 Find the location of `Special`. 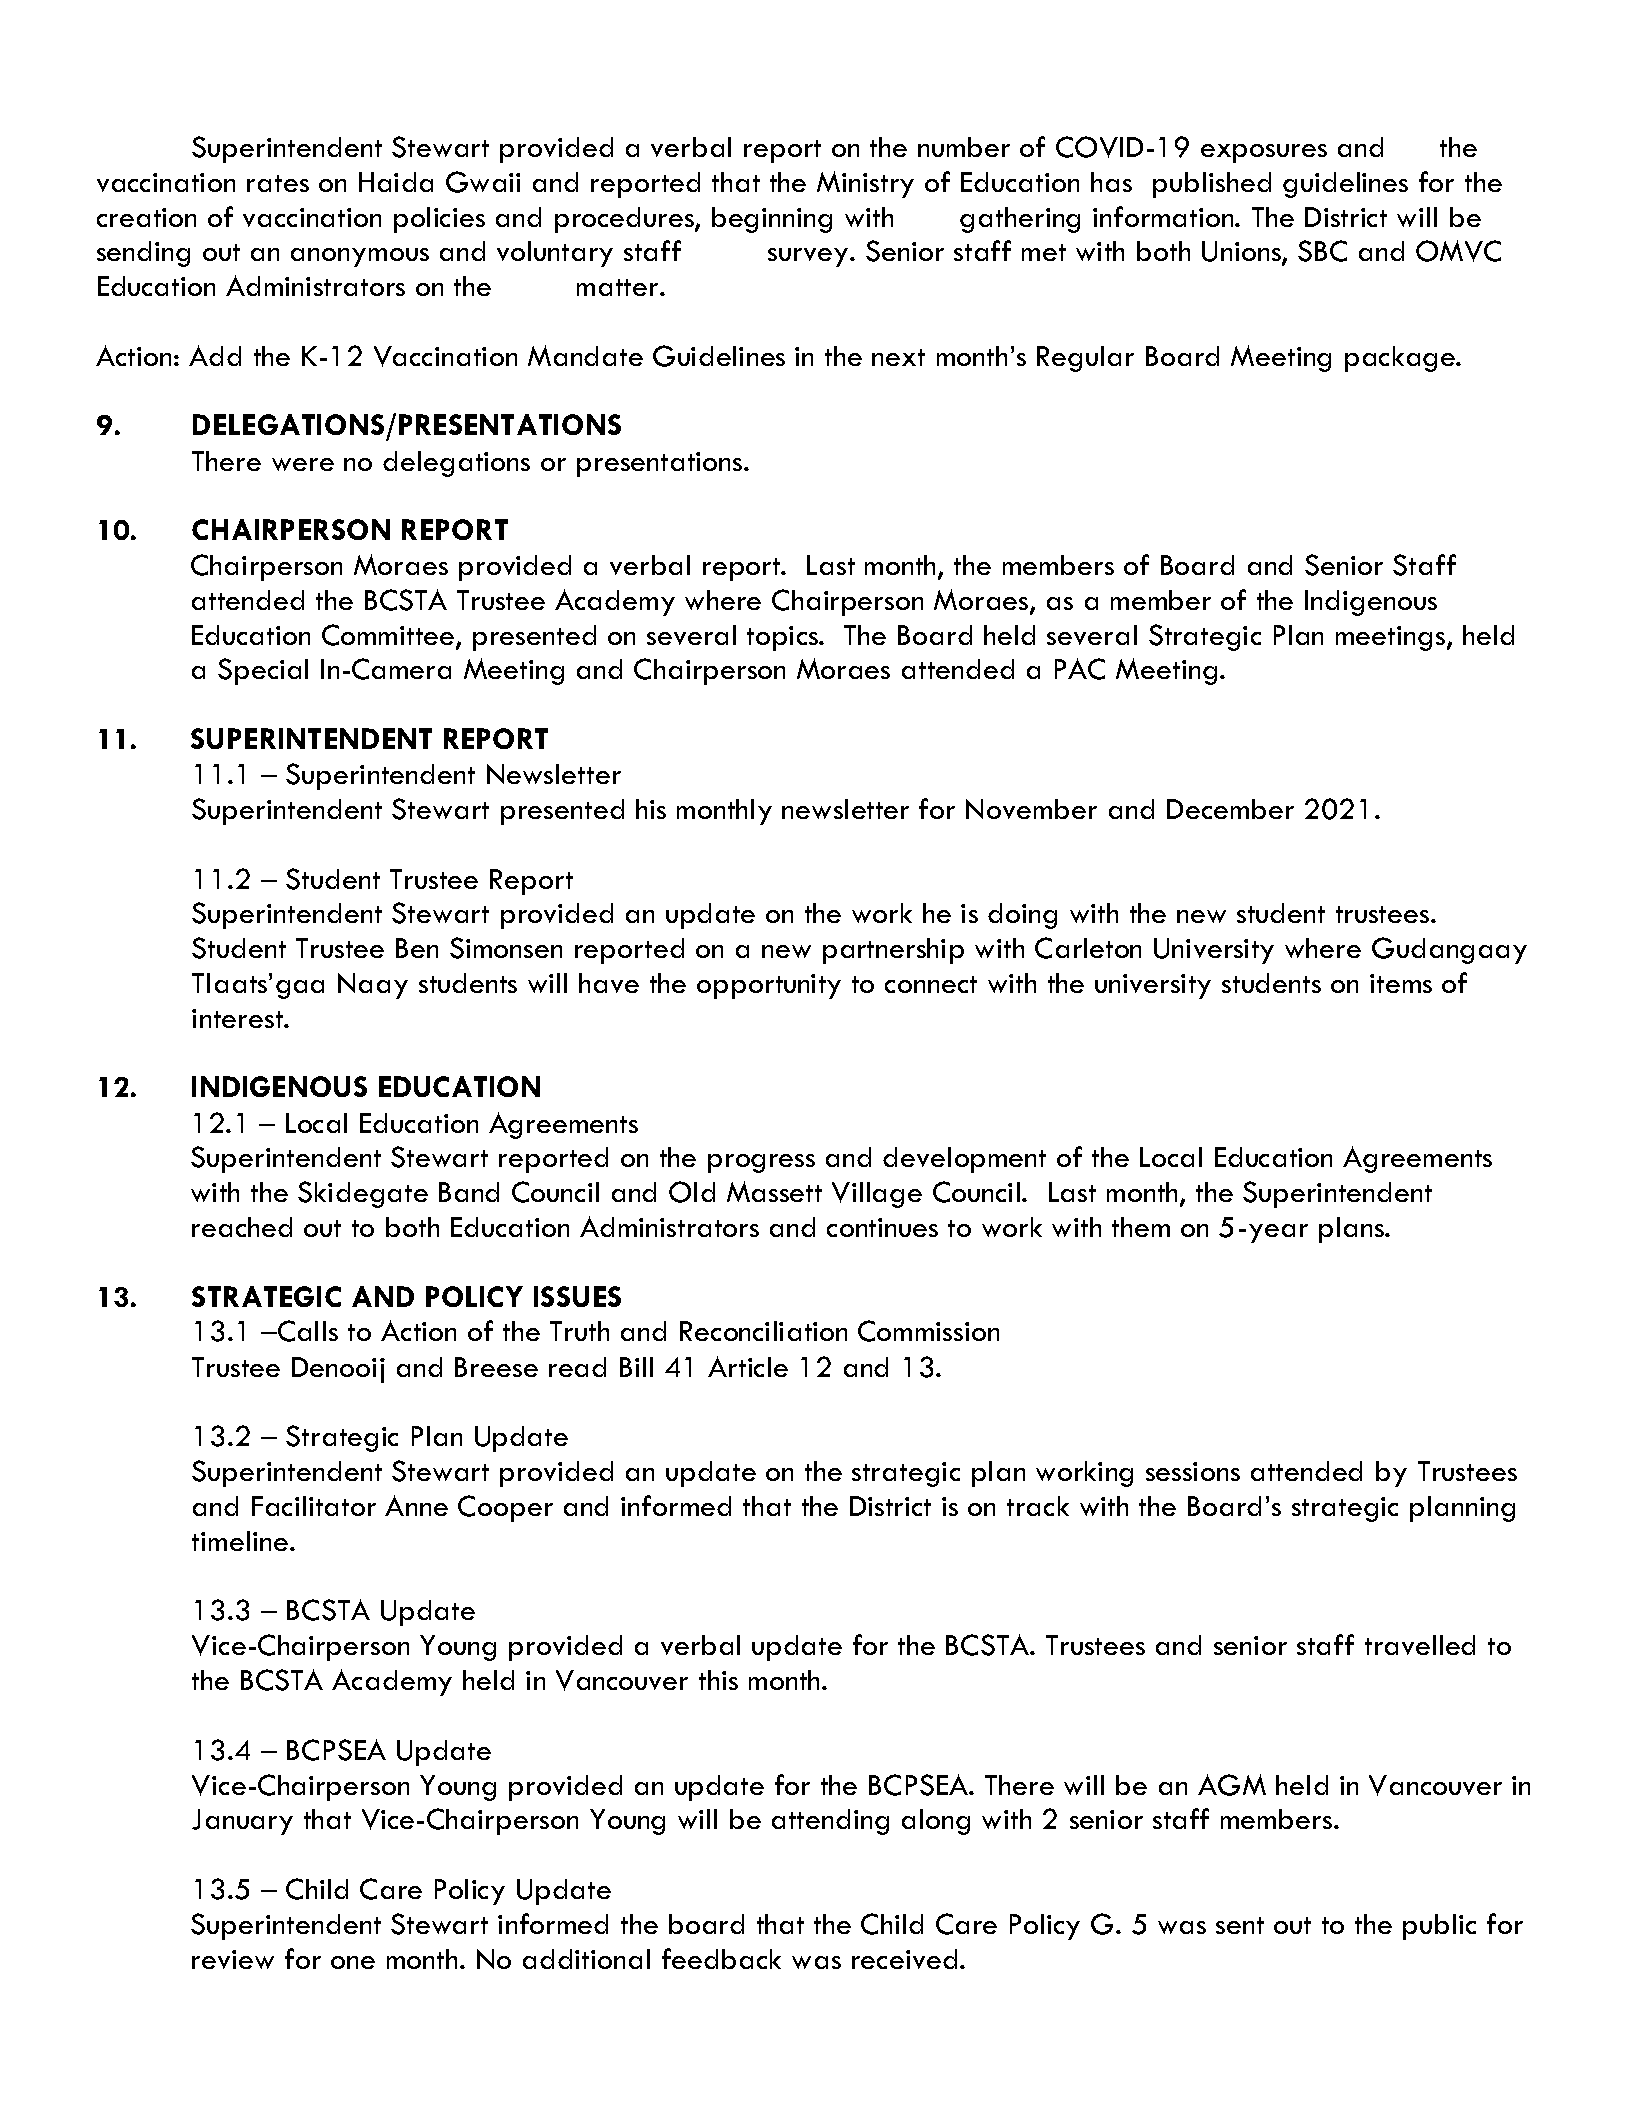

Special is located at coordinates (263, 671).
